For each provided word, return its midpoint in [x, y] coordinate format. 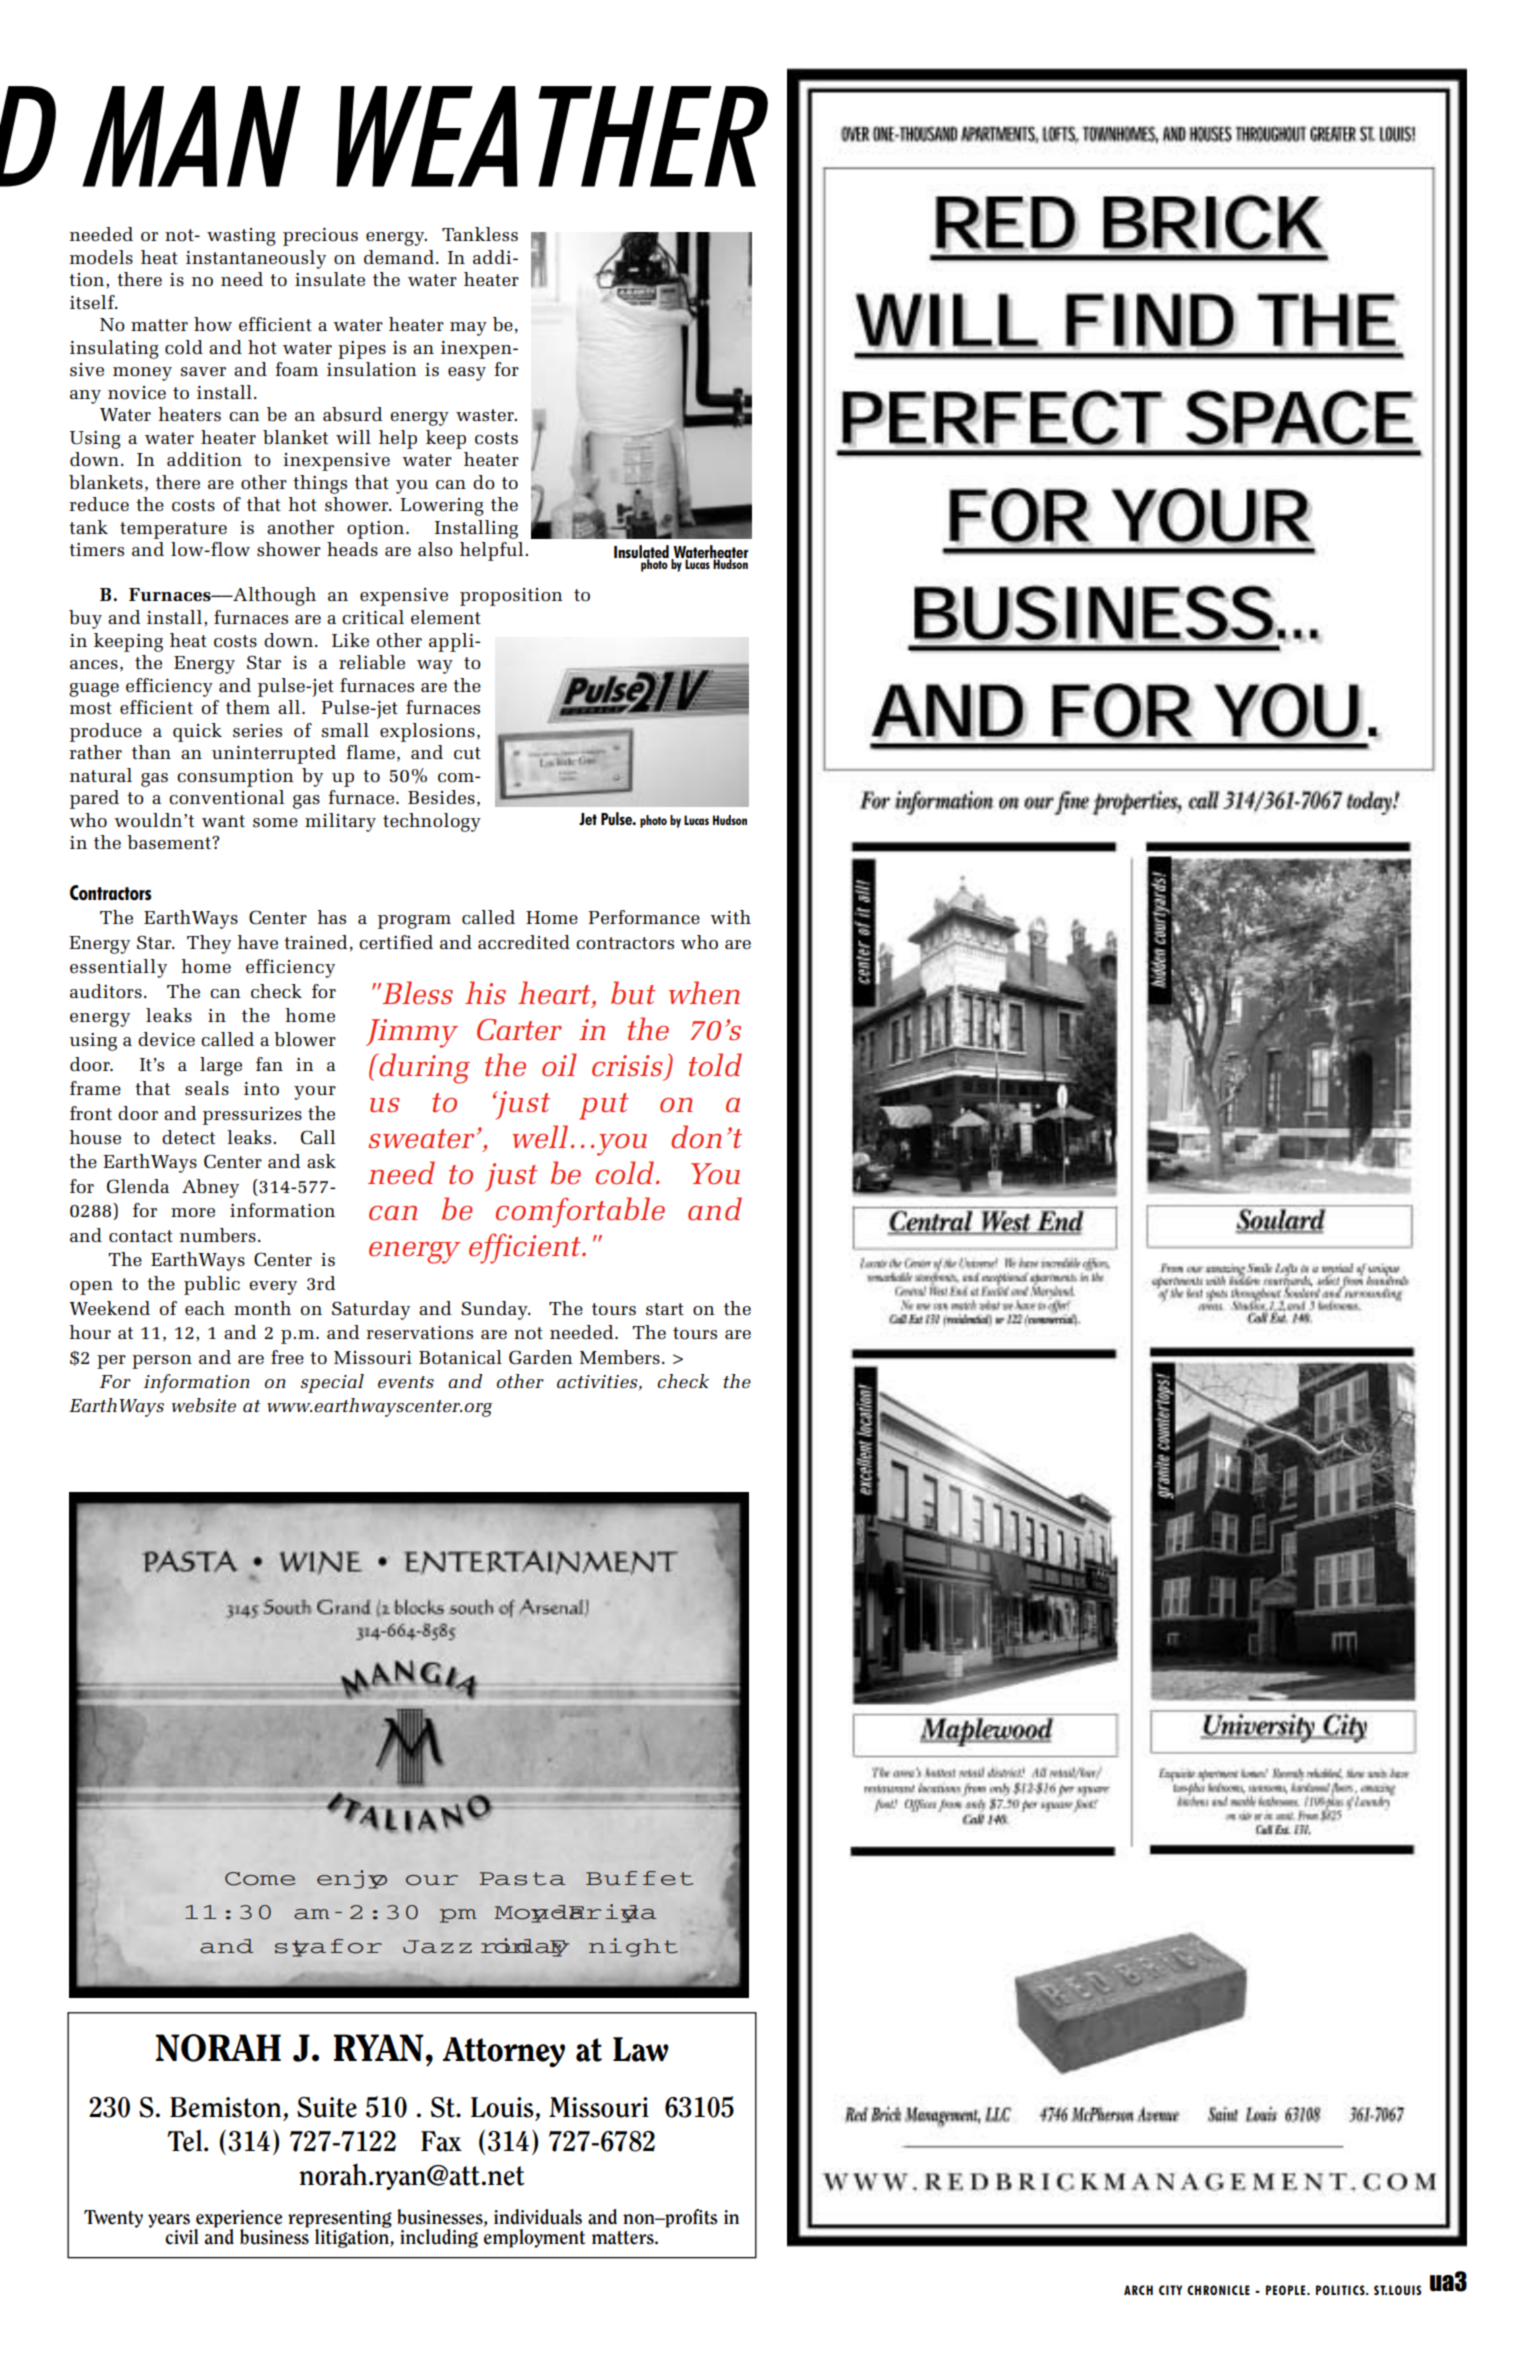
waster [486, 415]
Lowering [442, 507]
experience [238, 2220]
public [212, 1285]
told [715, 1064]
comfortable [580, 1212]
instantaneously [256, 259]
